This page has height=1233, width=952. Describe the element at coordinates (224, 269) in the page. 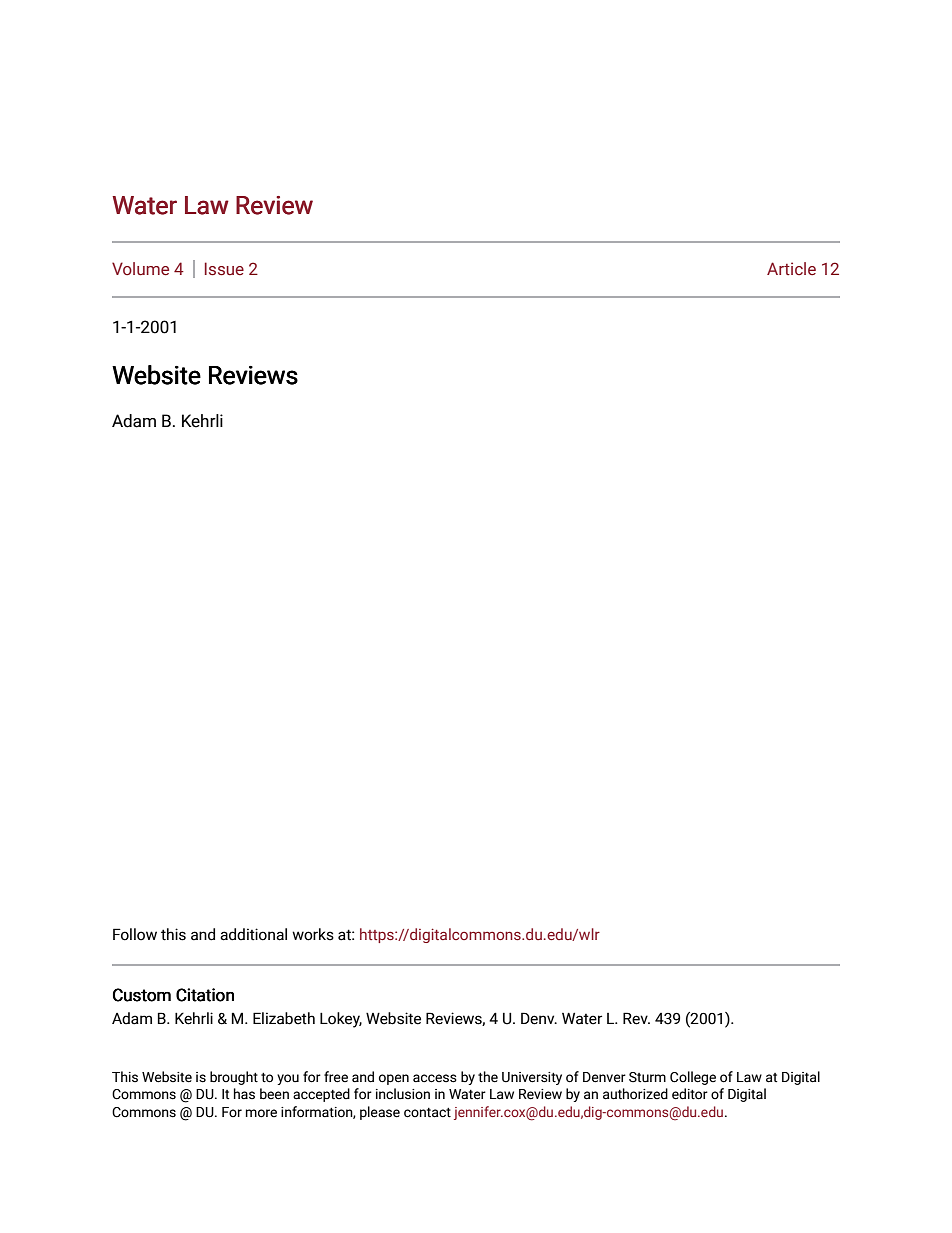

I see `Issue` at that location.
